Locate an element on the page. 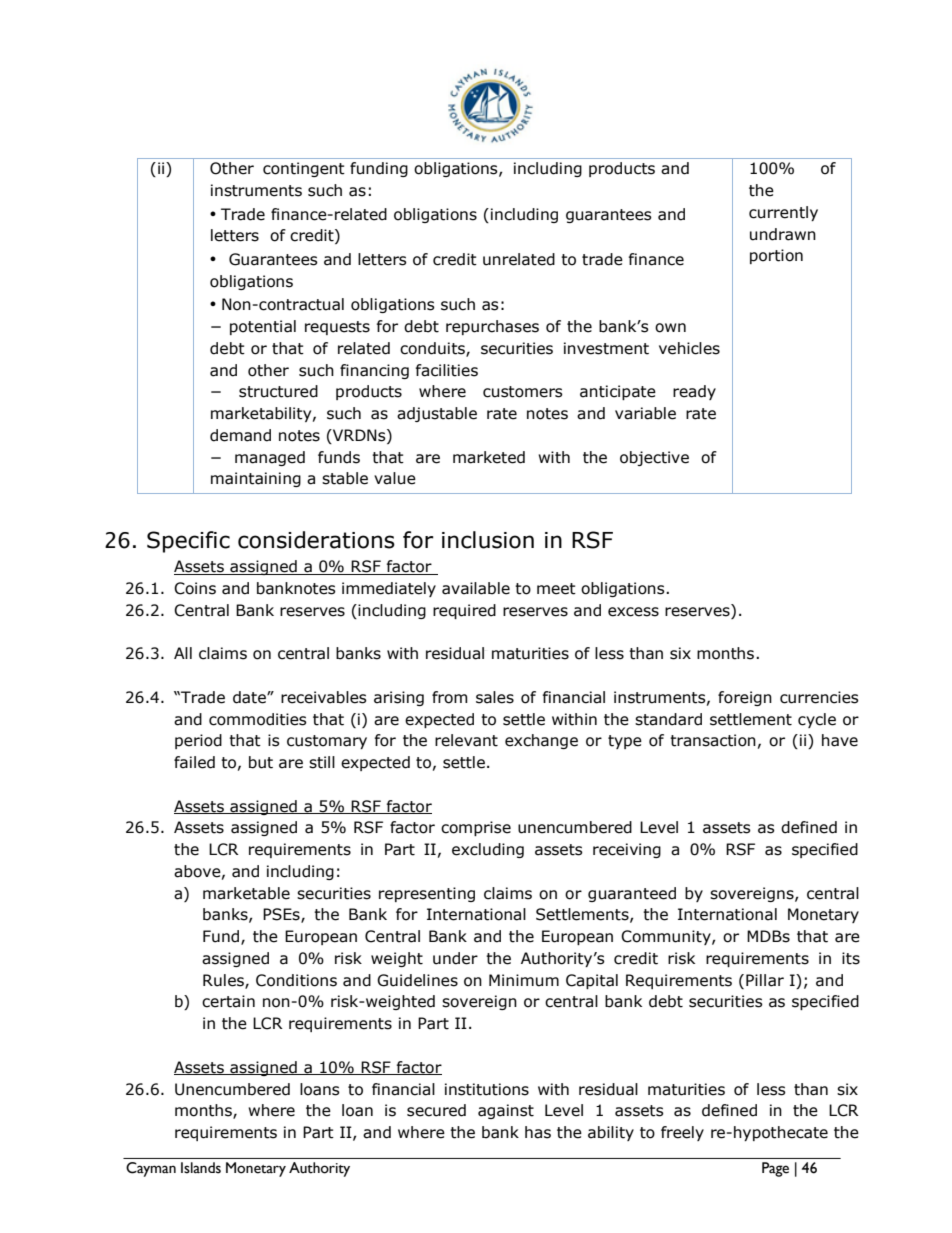 This document has height=1233, width=952. Community is located at coordinates (667, 937).
